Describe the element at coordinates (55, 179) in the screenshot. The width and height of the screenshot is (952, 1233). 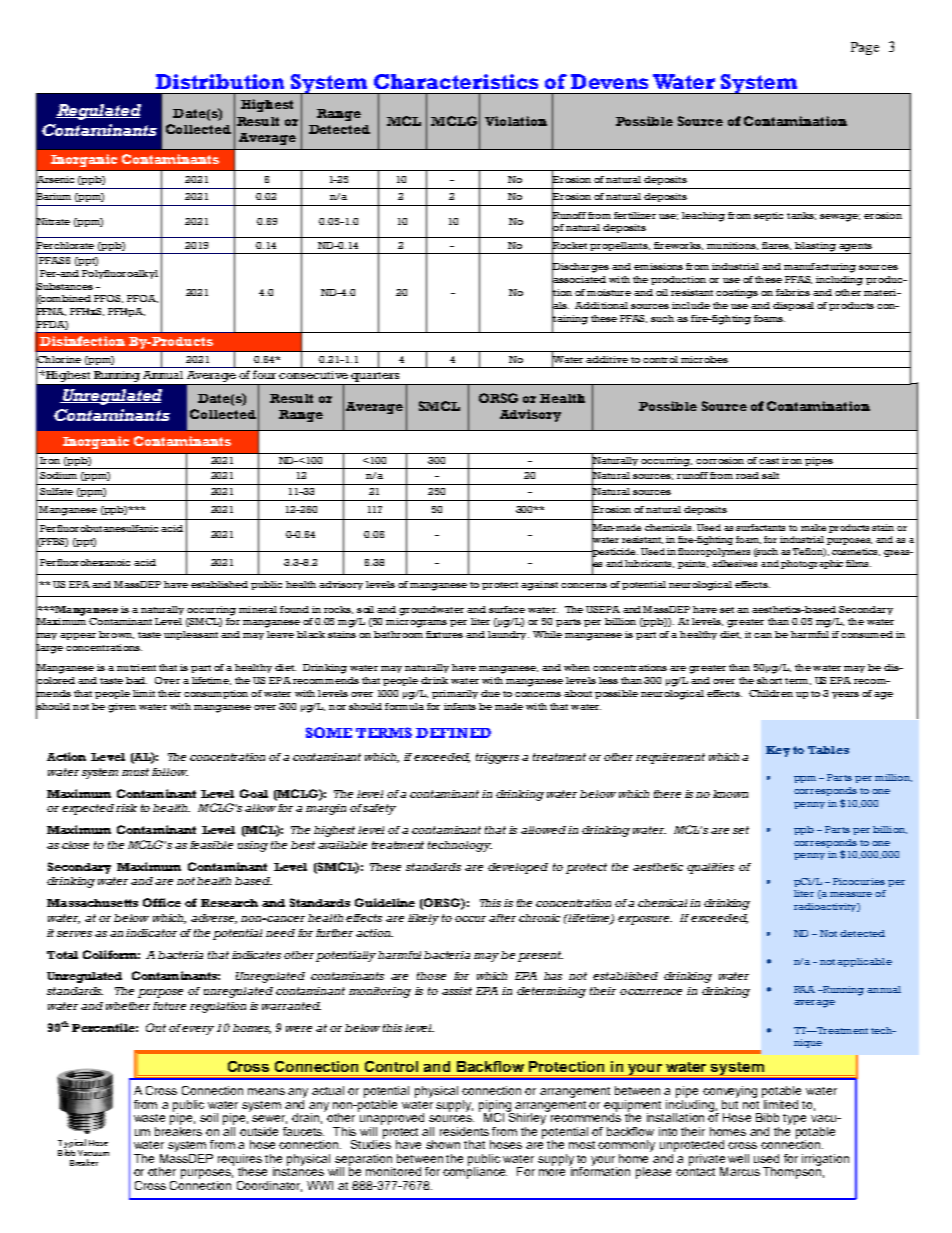
I see `Arsenic` at that location.
